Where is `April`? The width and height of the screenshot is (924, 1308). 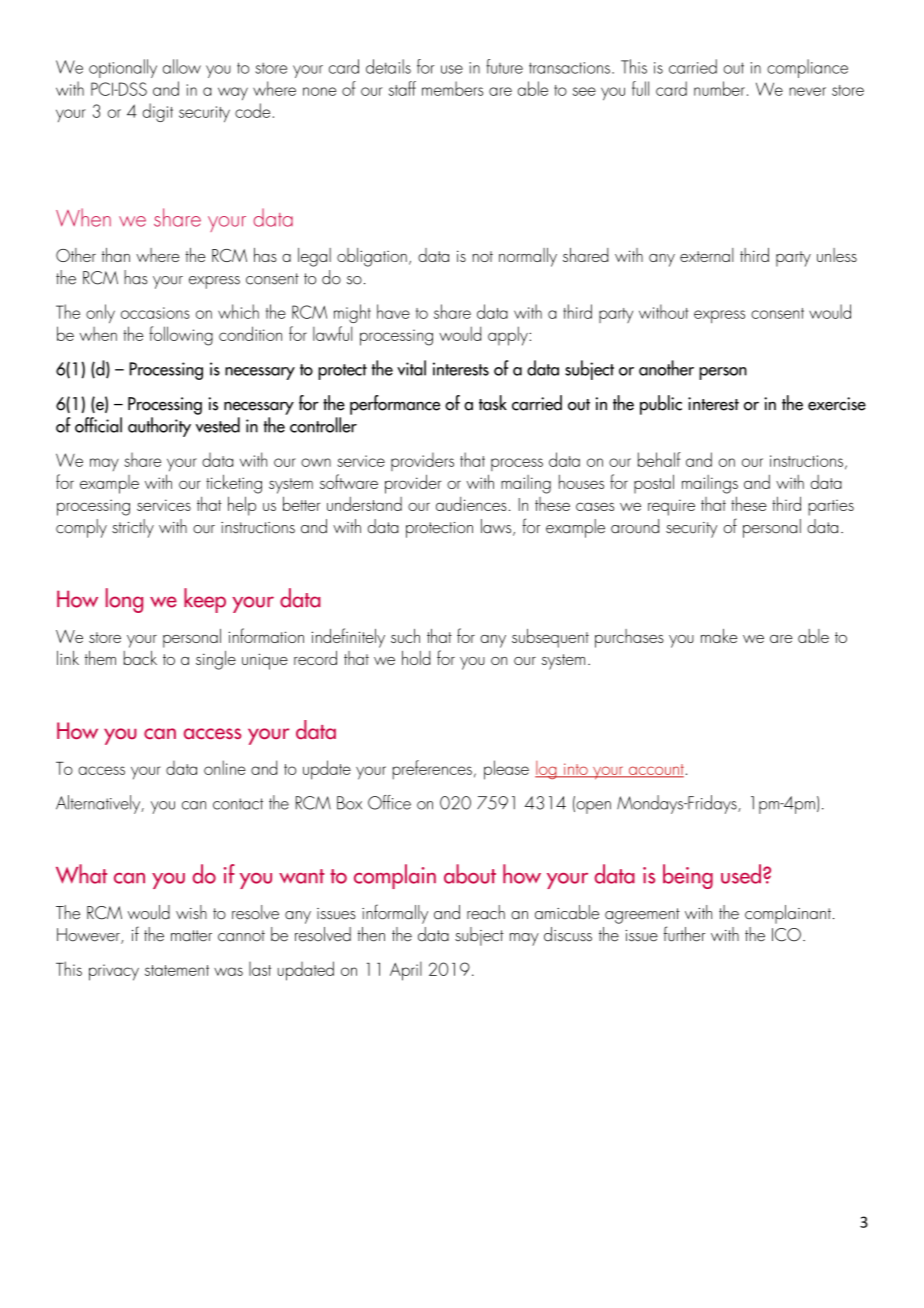
April is located at coordinates (406, 971).
